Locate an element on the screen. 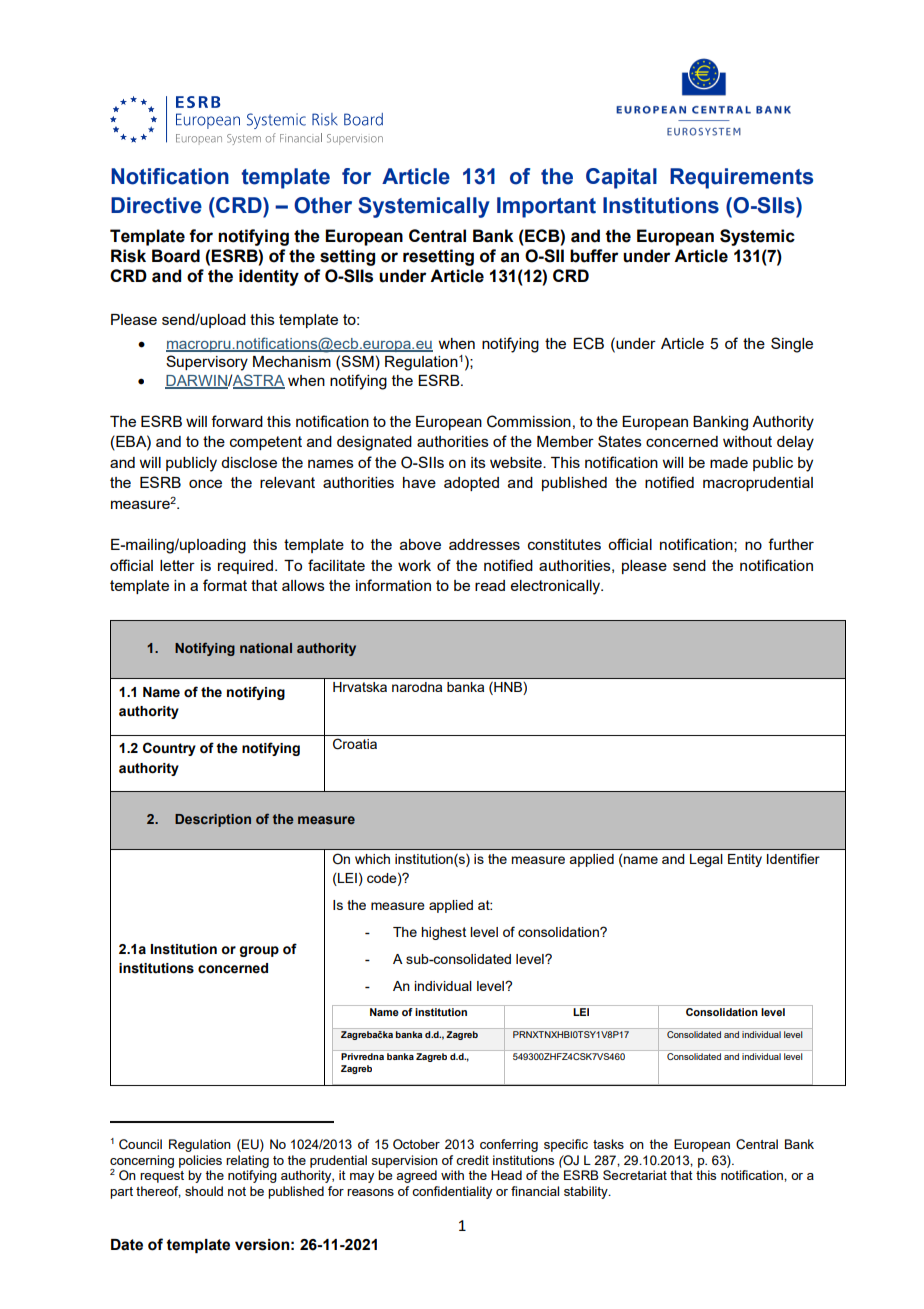 This screenshot has height=1309, width=924. credit is located at coordinates (472, 1160).
